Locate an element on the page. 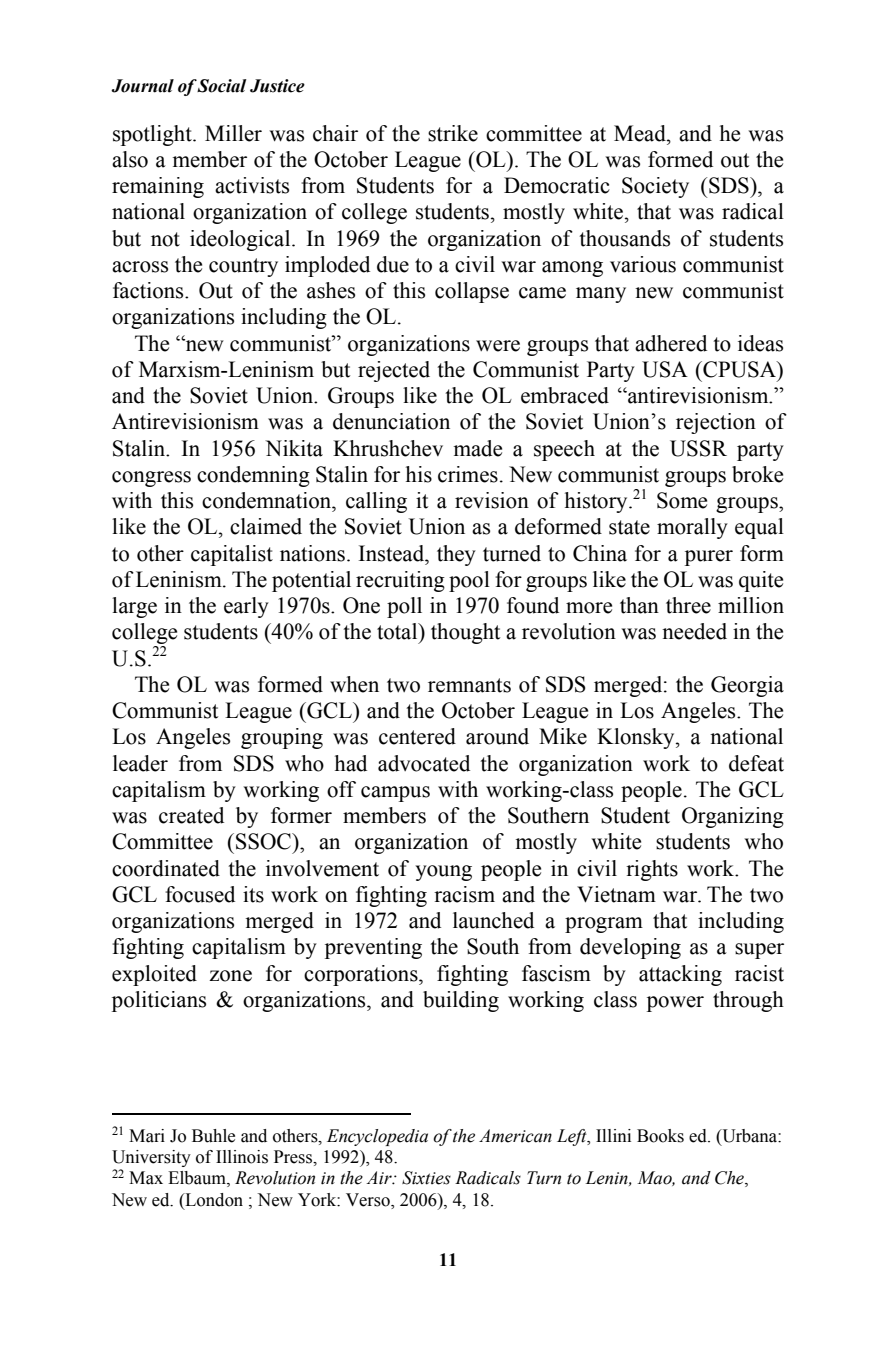 The width and height of the document is (896, 1345). Organizing is located at coordinates (733, 817).
